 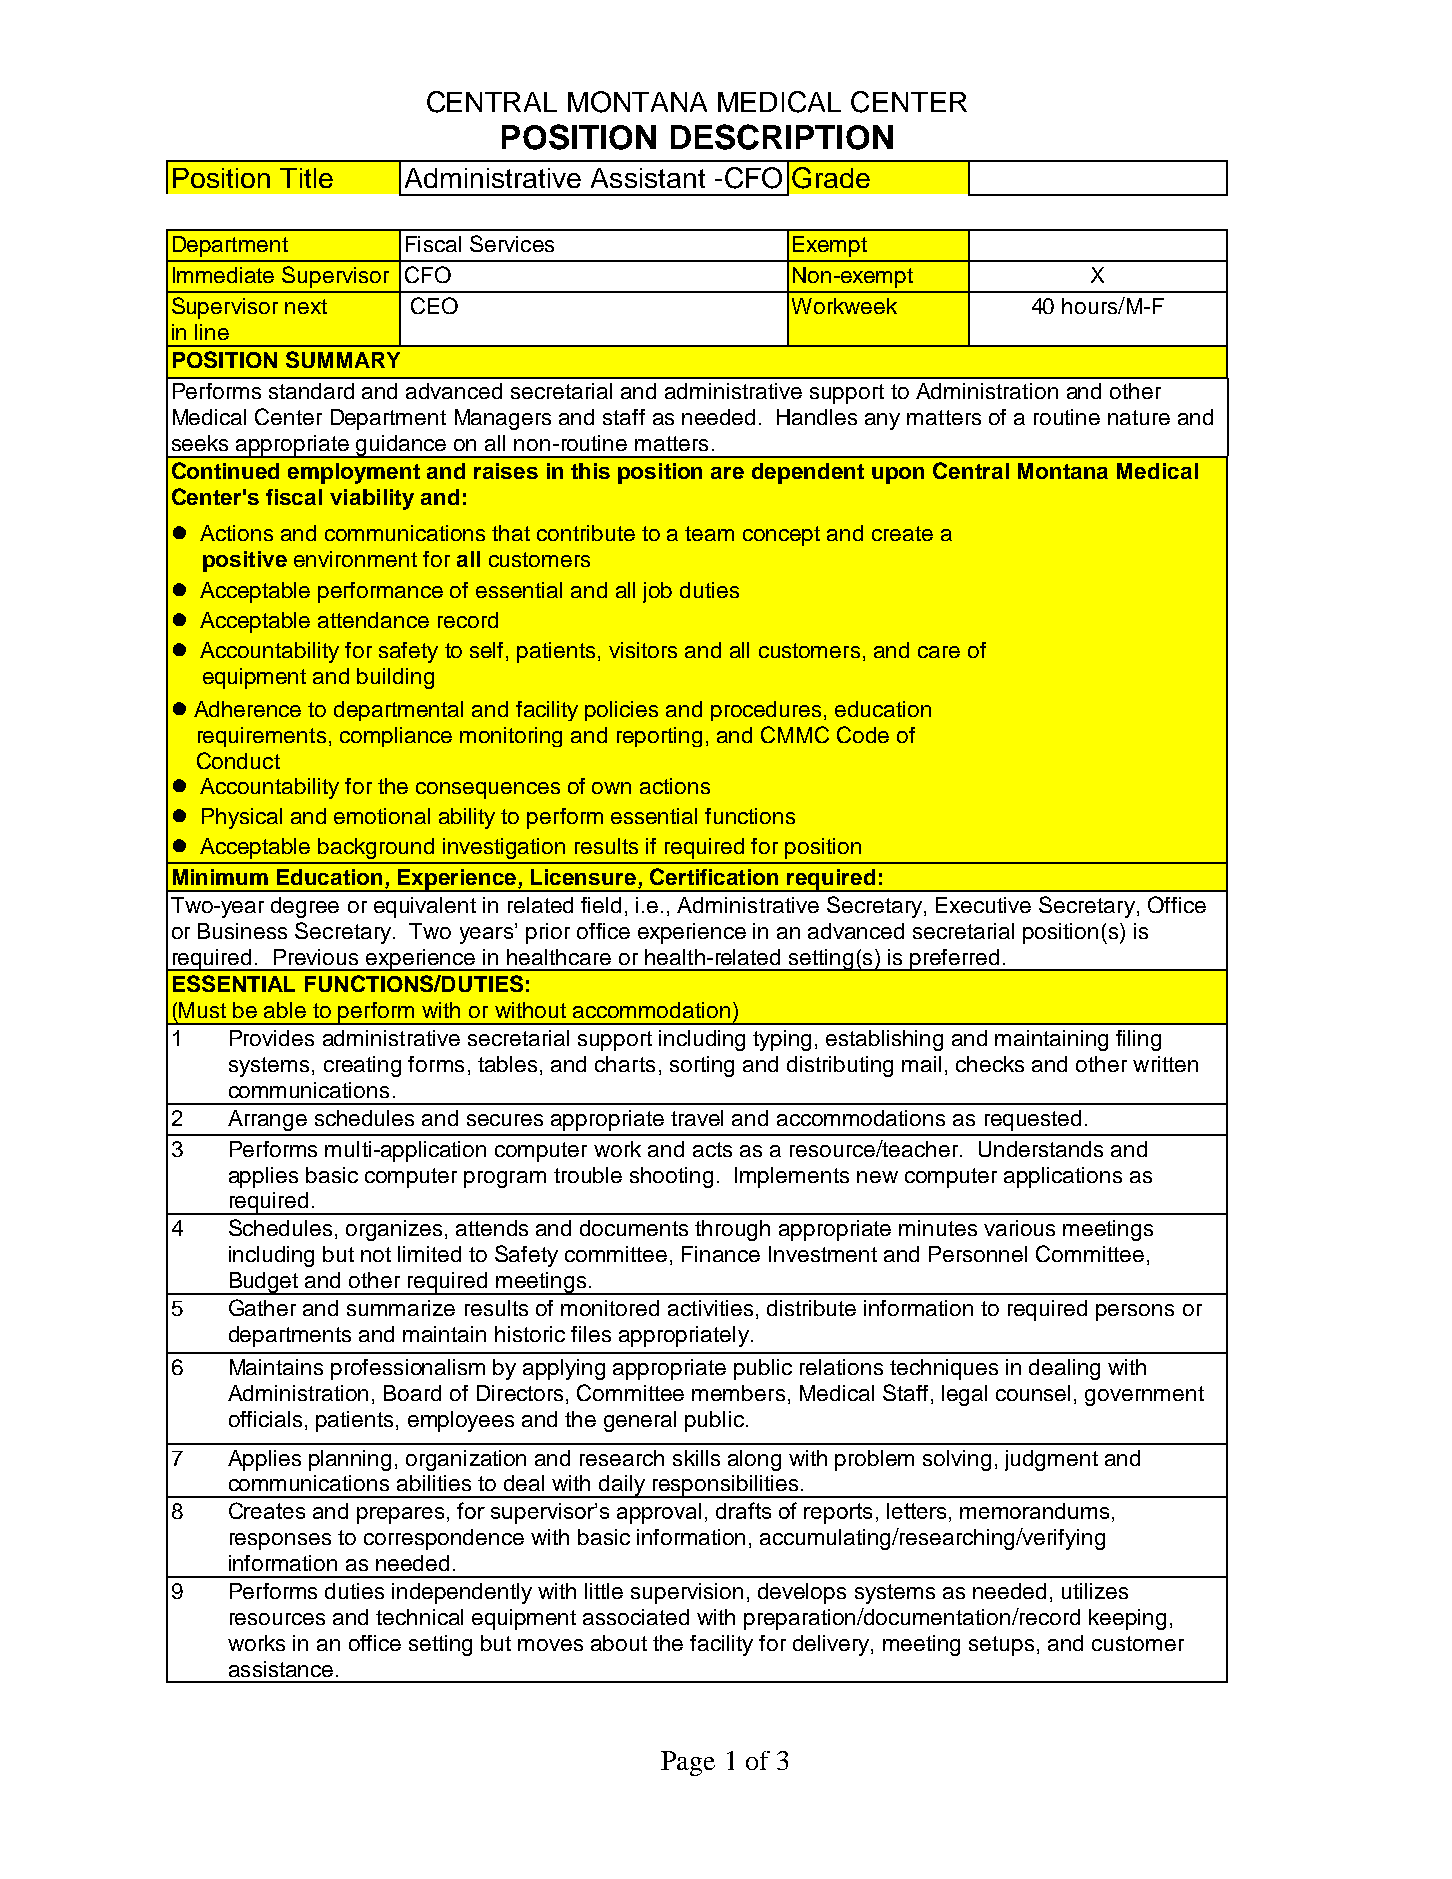 What do you see at coordinates (306, 178) in the image?
I see `Title` at bounding box center [306, 178].
